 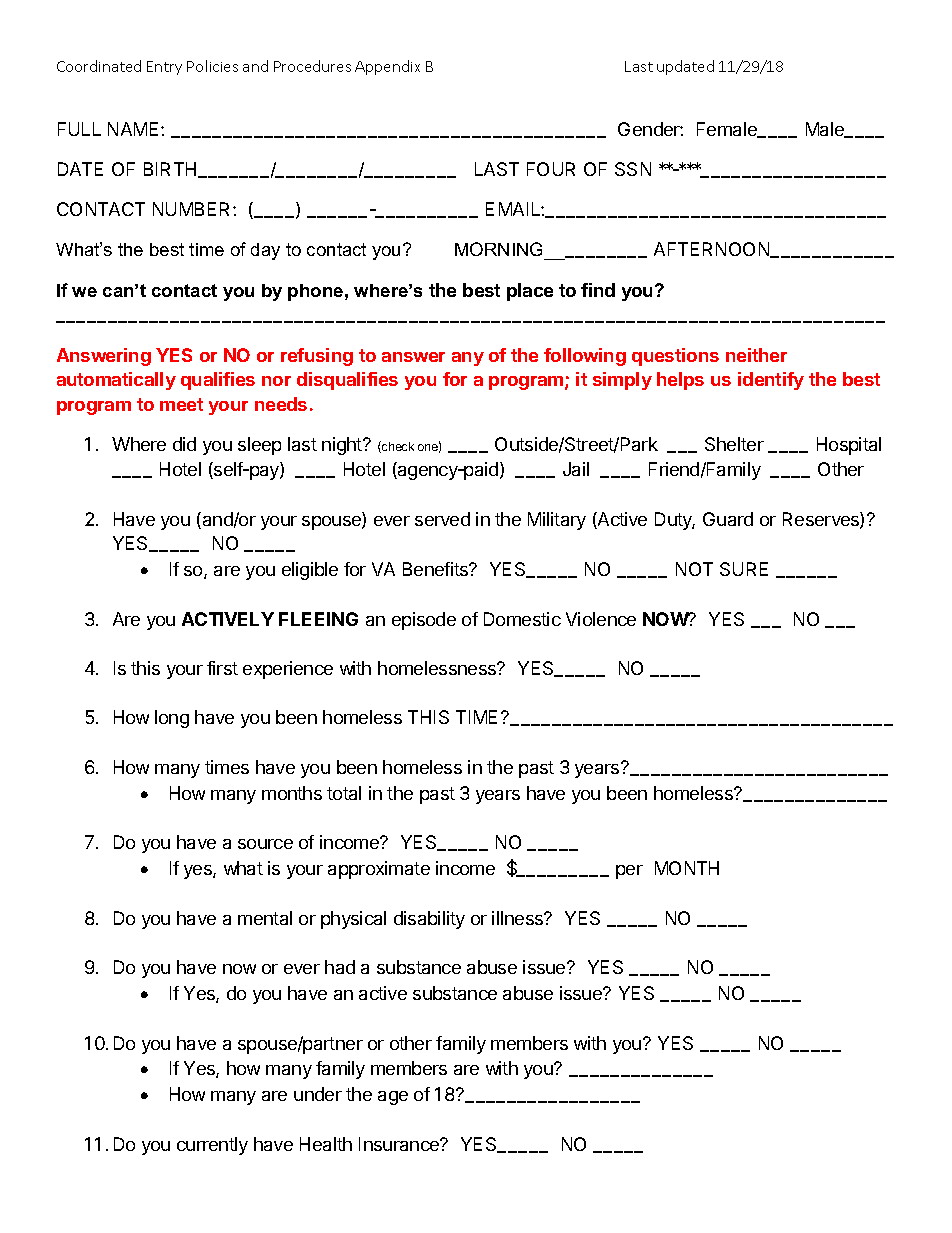 What do you see at coordinates (387, 67) in the document?
I see `Appendix` at bounding box center [387, 67].
